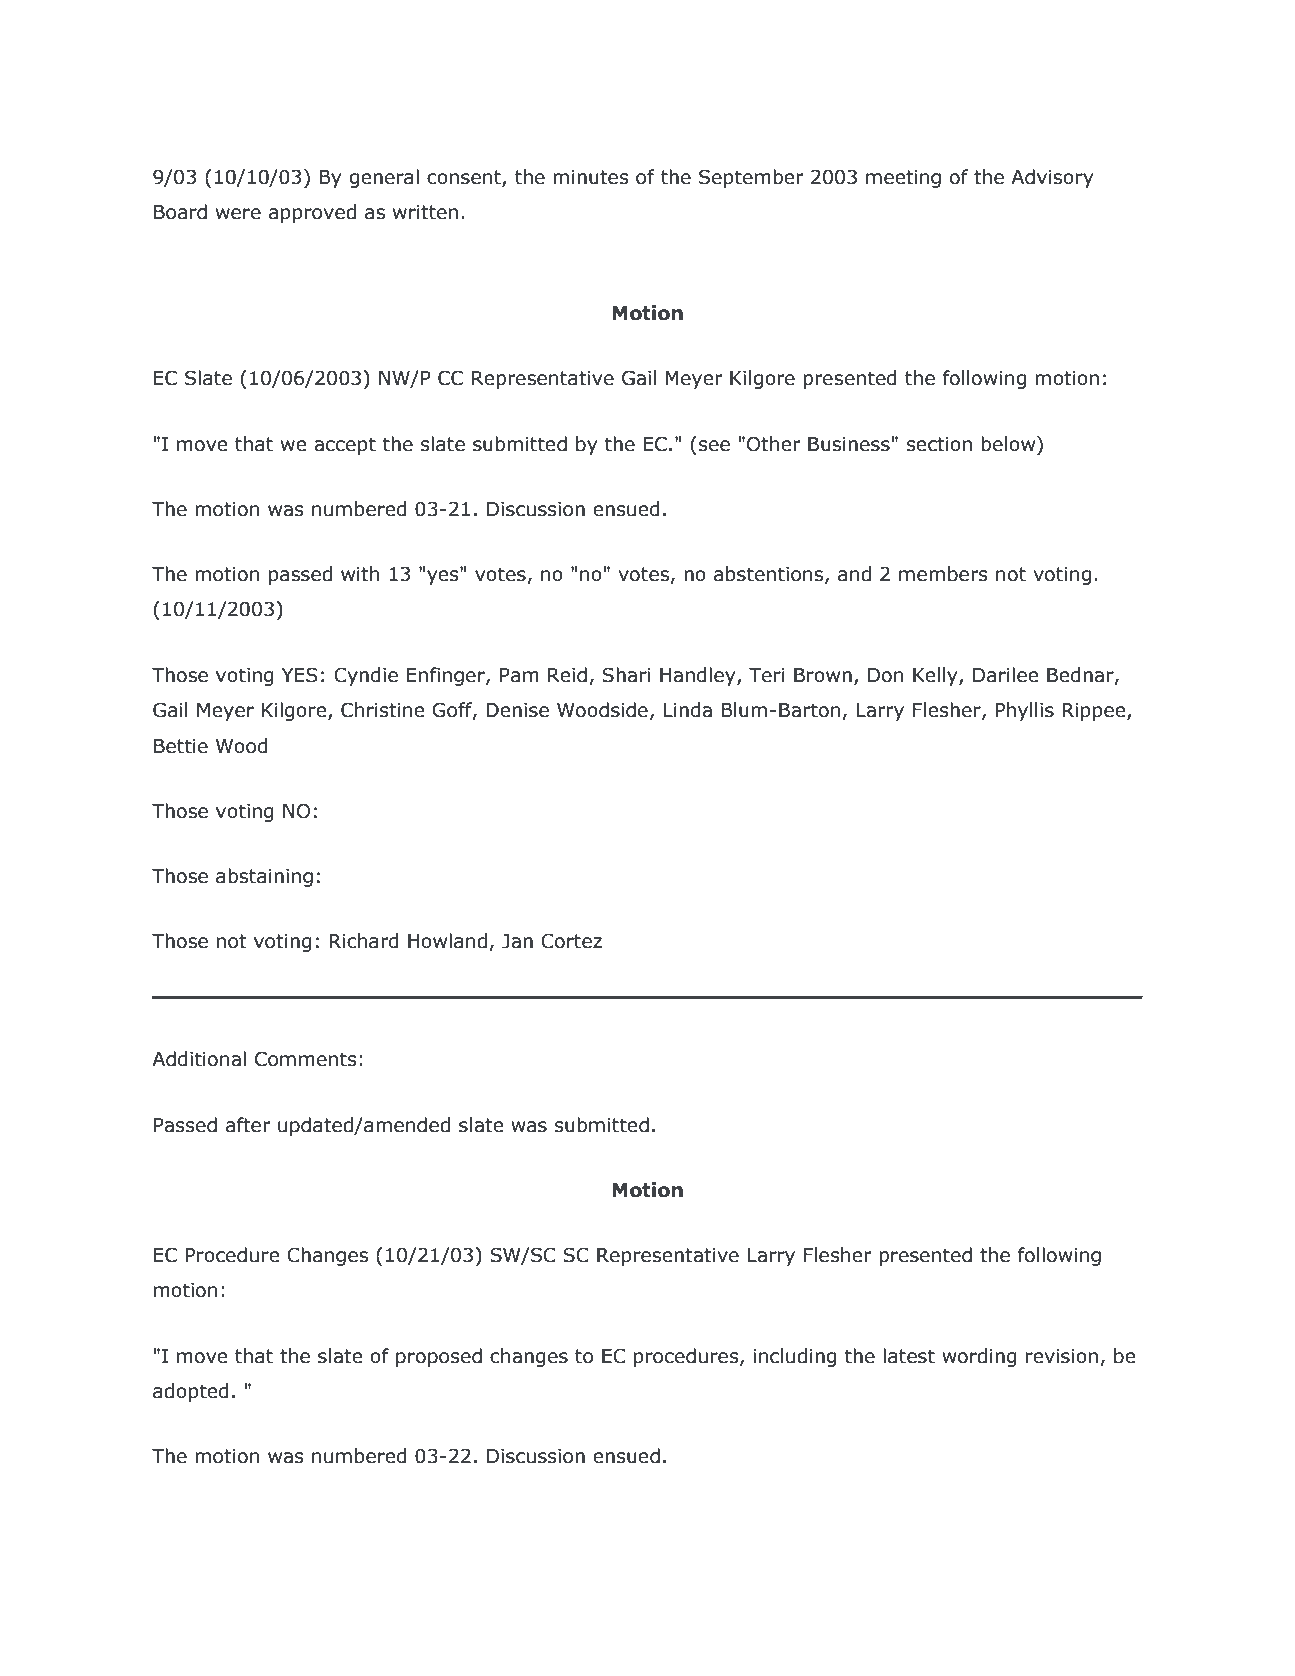 The image size is (1295, 1676). Describe the element at coordinates (626, 675) in the screenshot. I see `Shari` at that location.
